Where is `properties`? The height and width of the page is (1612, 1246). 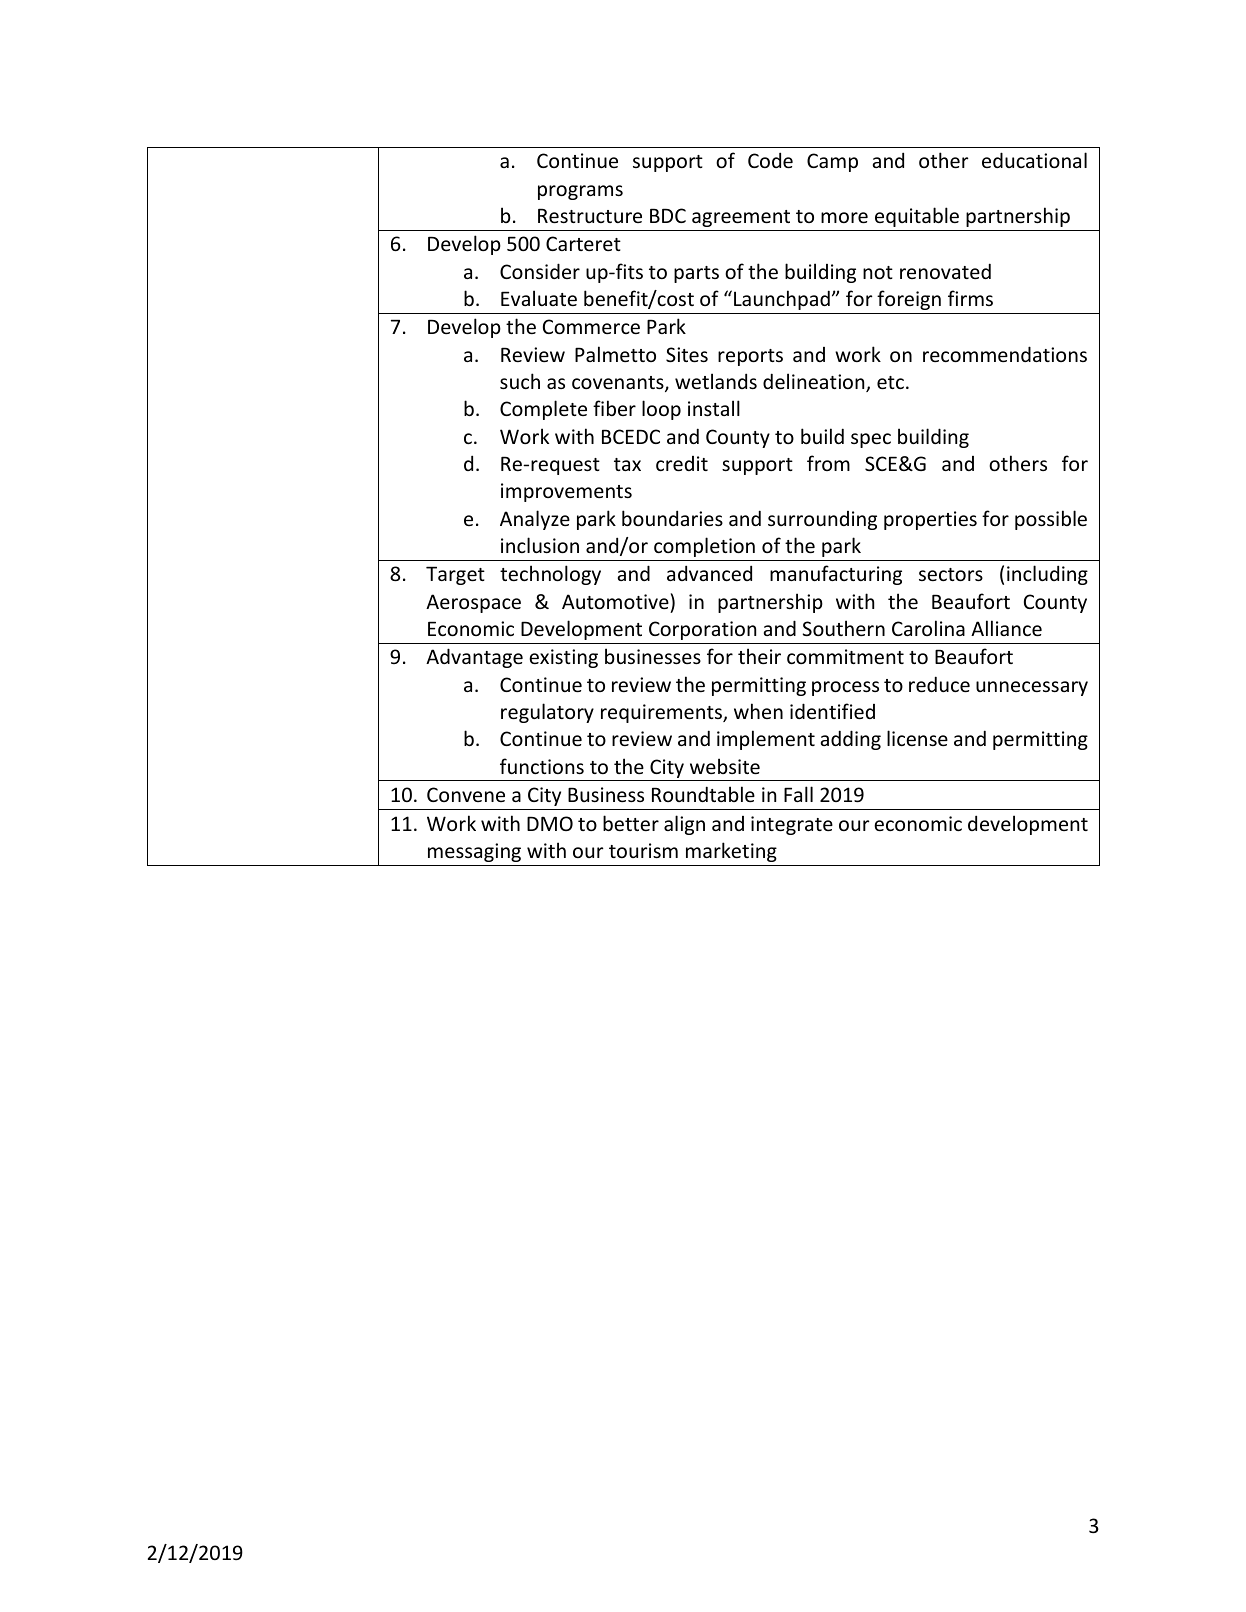
properties is located at coordinates (930, 520).
